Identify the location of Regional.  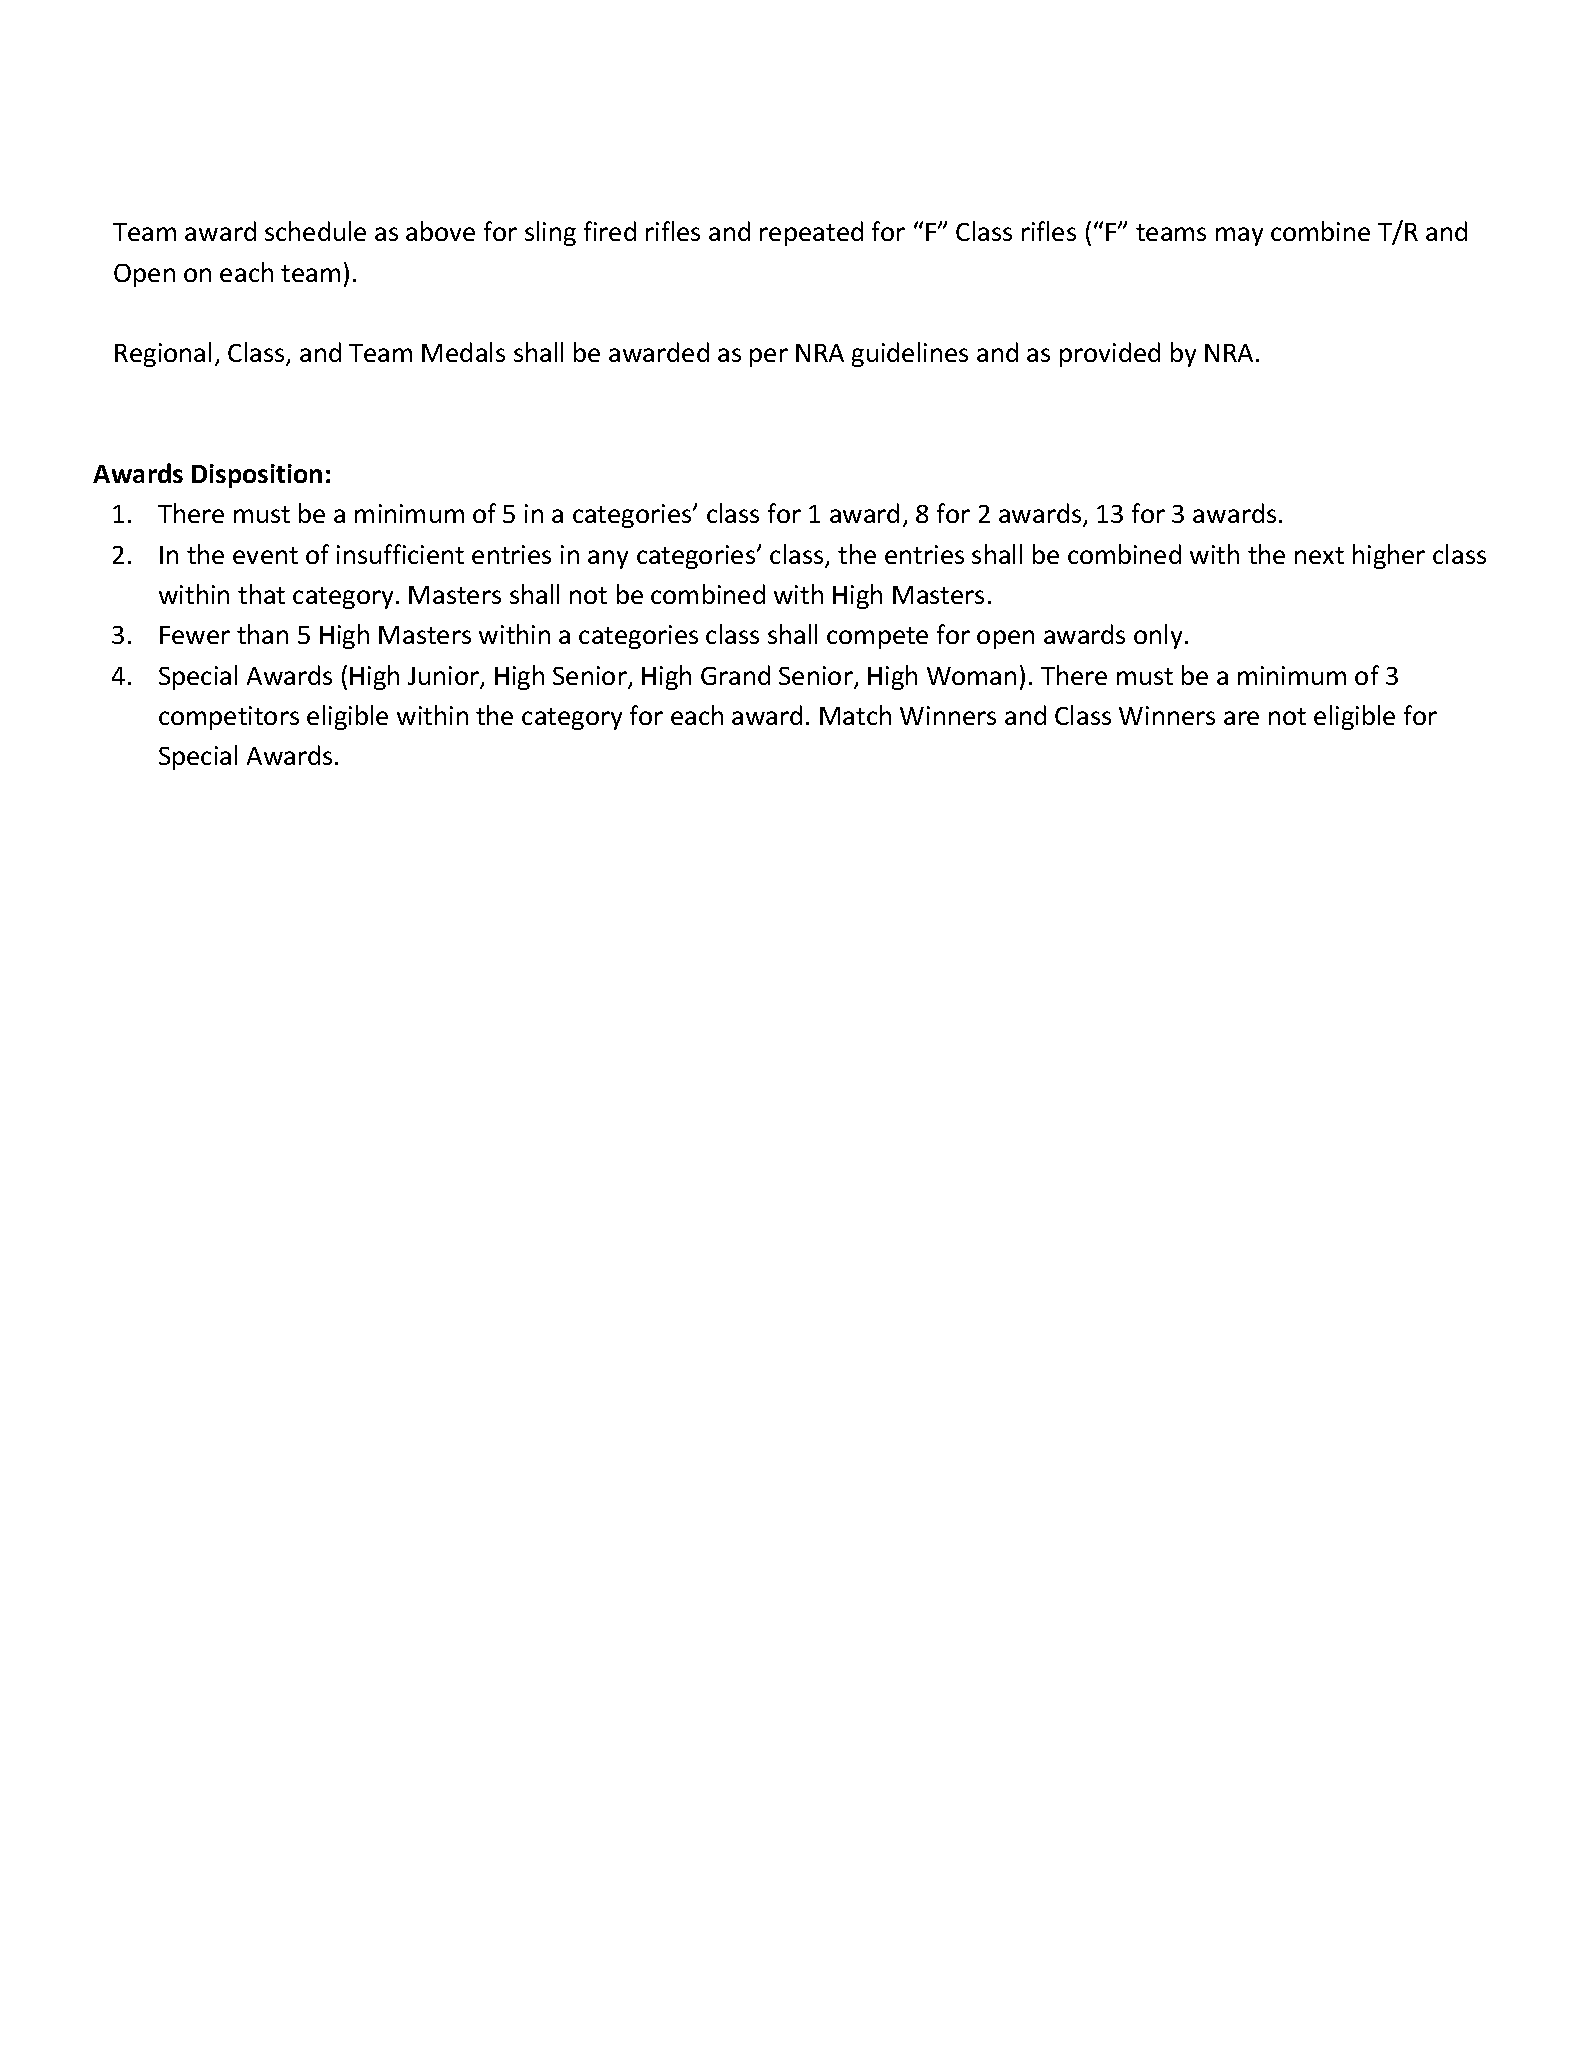
(163, 354).
